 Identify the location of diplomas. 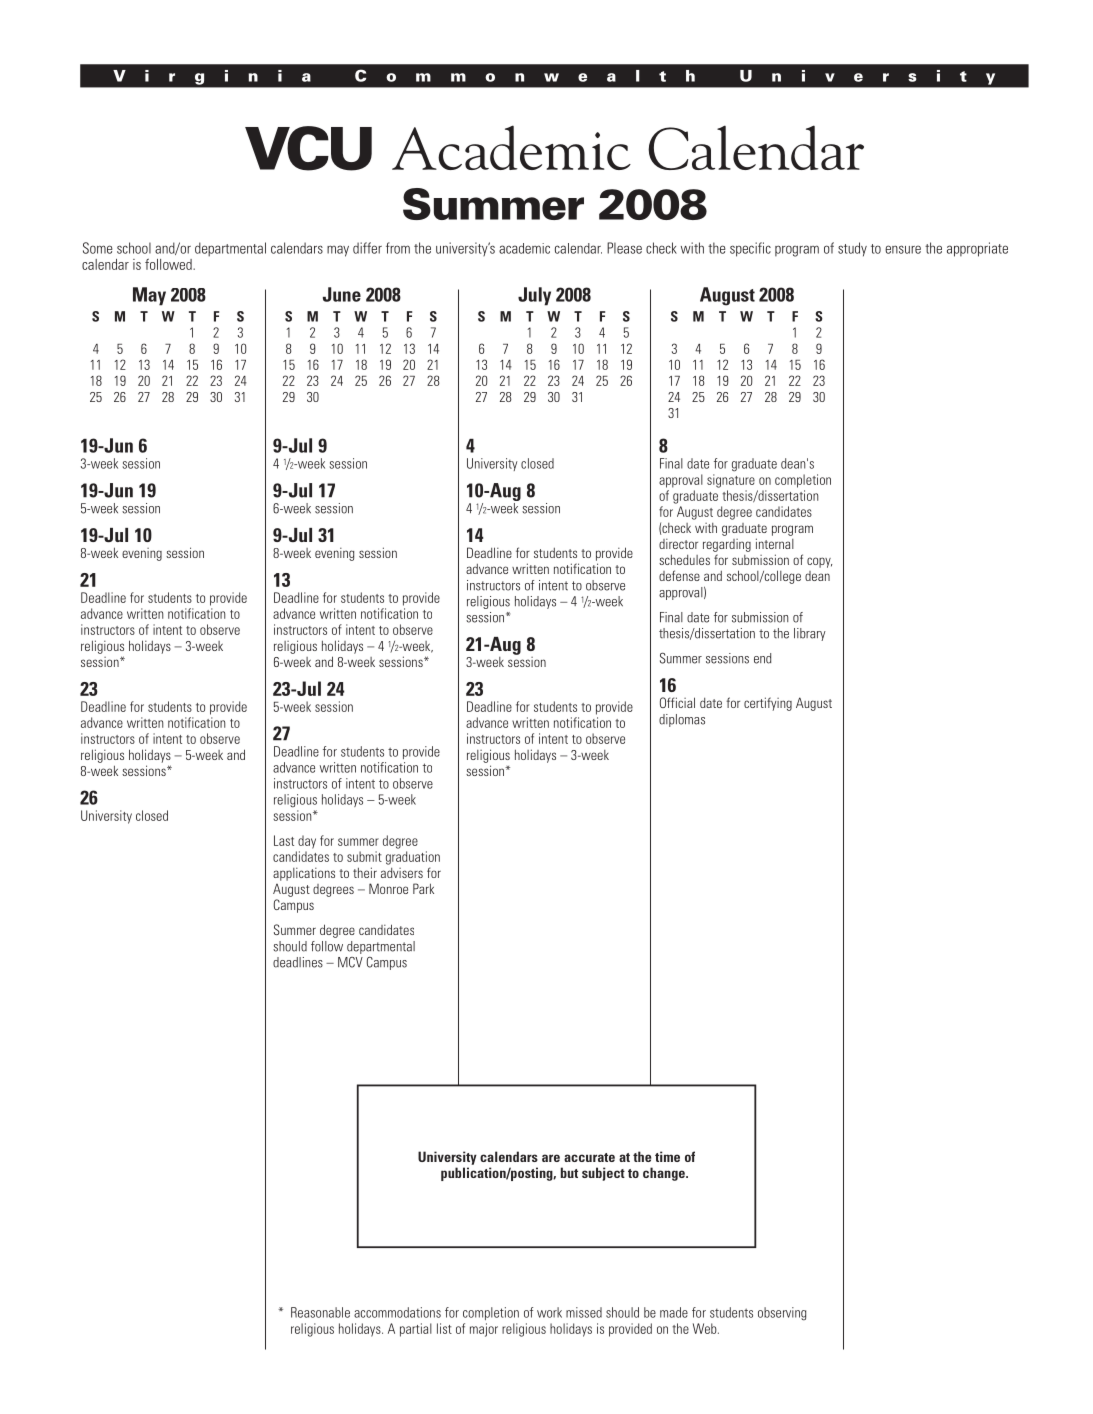
(682, 720).
